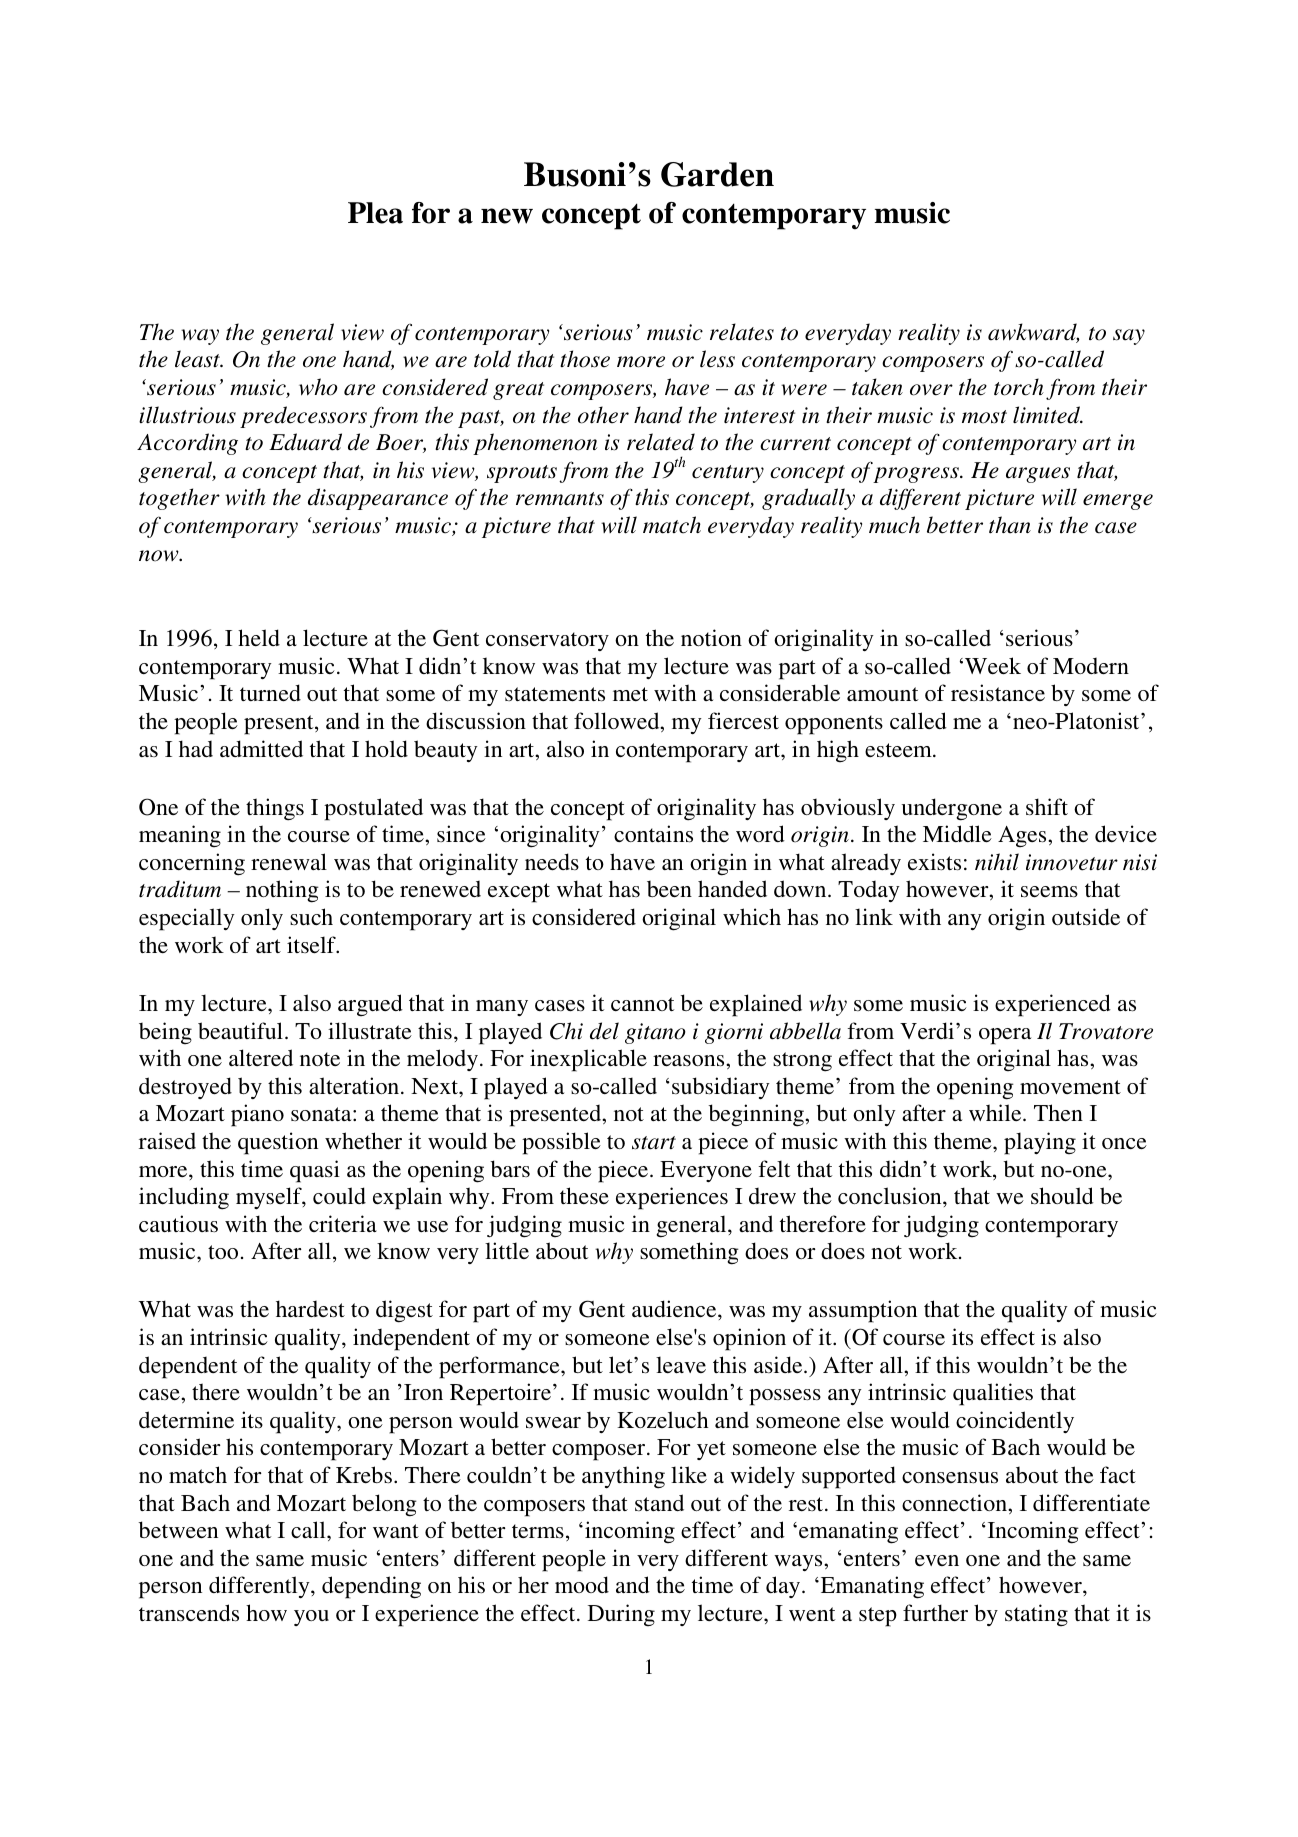 This screenshot has height=1837, width=1298. What do you see at coordinates (311, 1618) in the screenshot?
I see `you` at bounding box center [311, 1618].
